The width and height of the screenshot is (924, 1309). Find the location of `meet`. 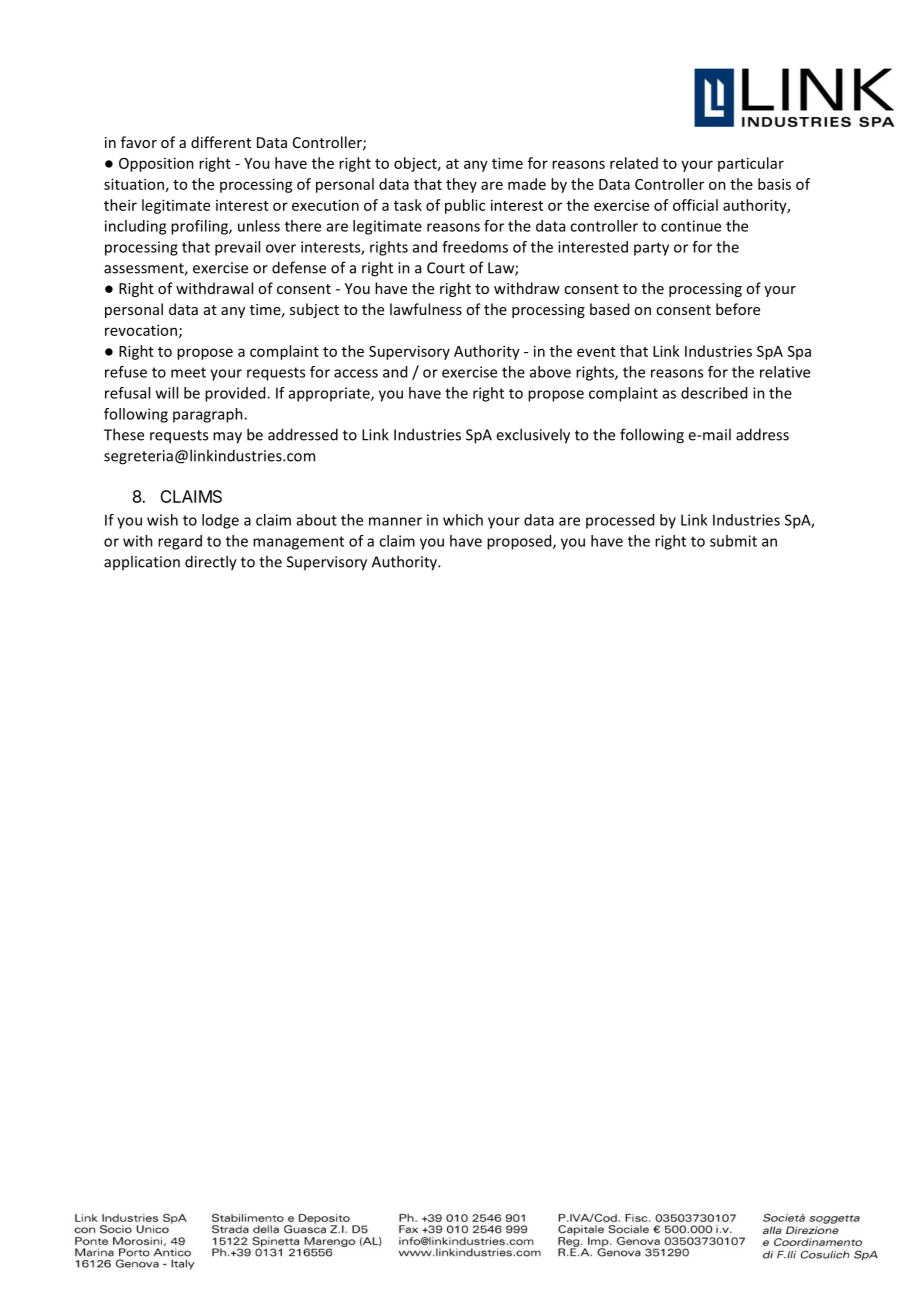

meet is located at coordinates (188, 372).
